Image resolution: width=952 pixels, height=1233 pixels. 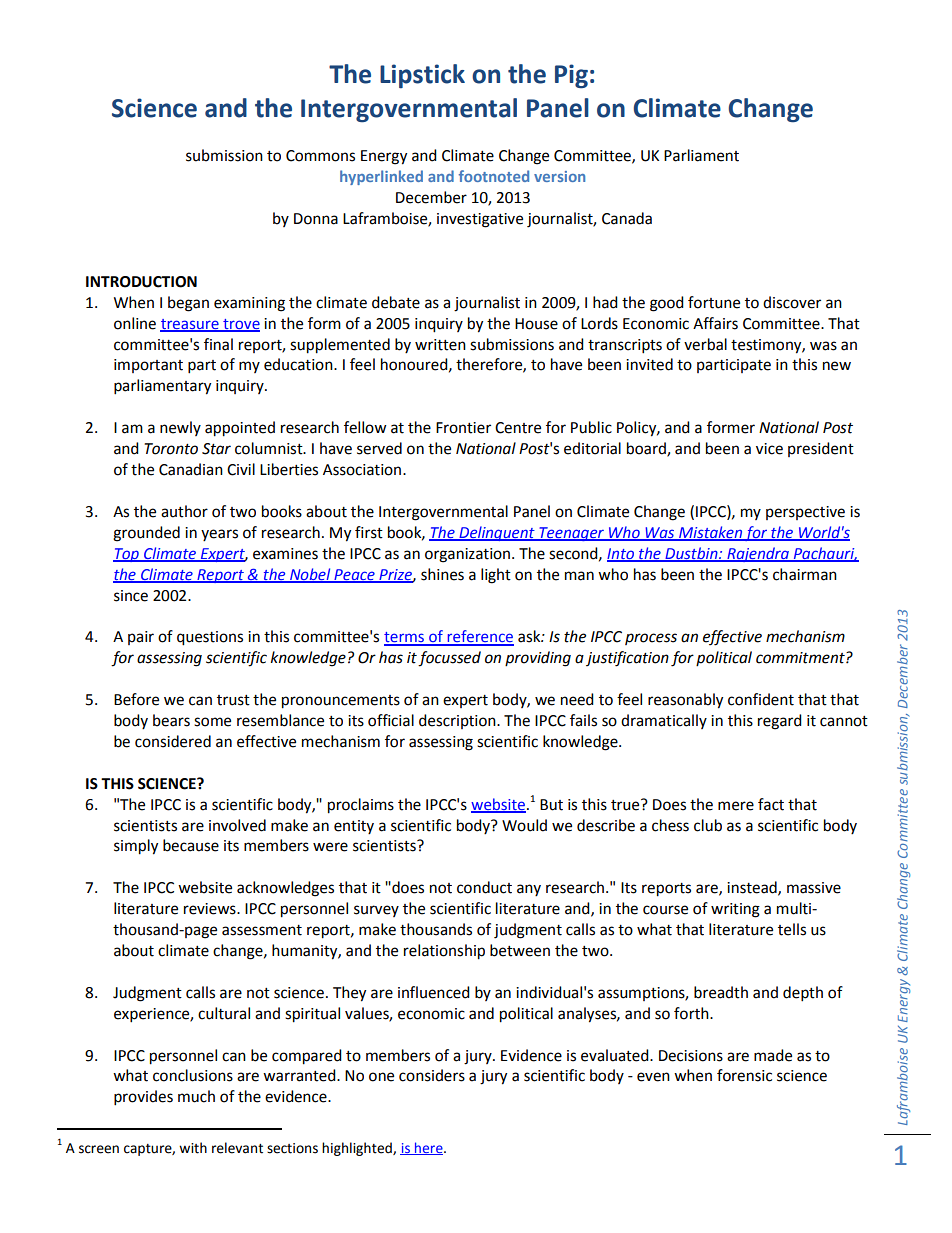 What do you see at coordinates (805, 513) in the screenshot?
I see `perspective` at bounding box center [805, 513].
